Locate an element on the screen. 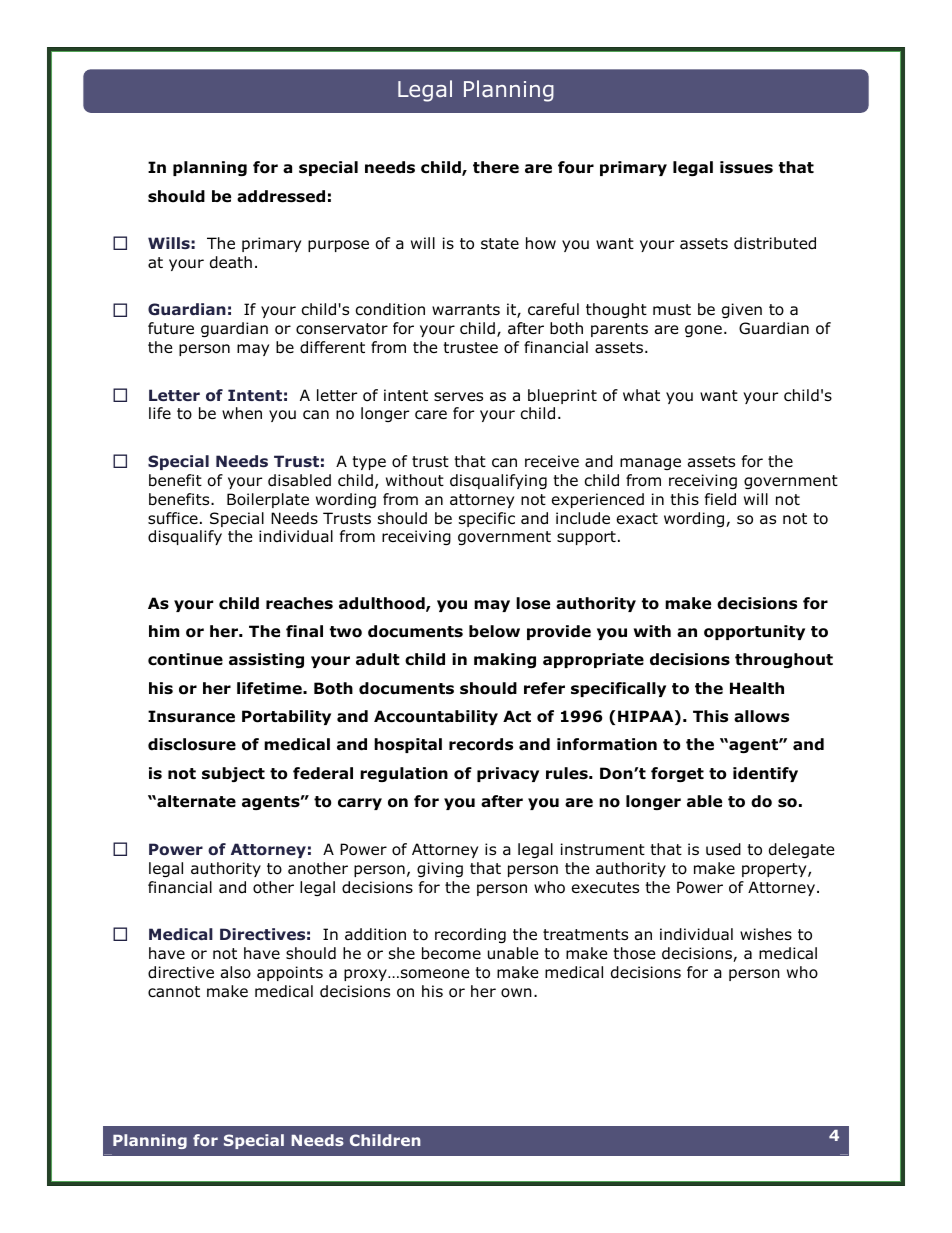 The height and width of the screenshot is (1233, 952). allows is located at coordinates (761, 716).
